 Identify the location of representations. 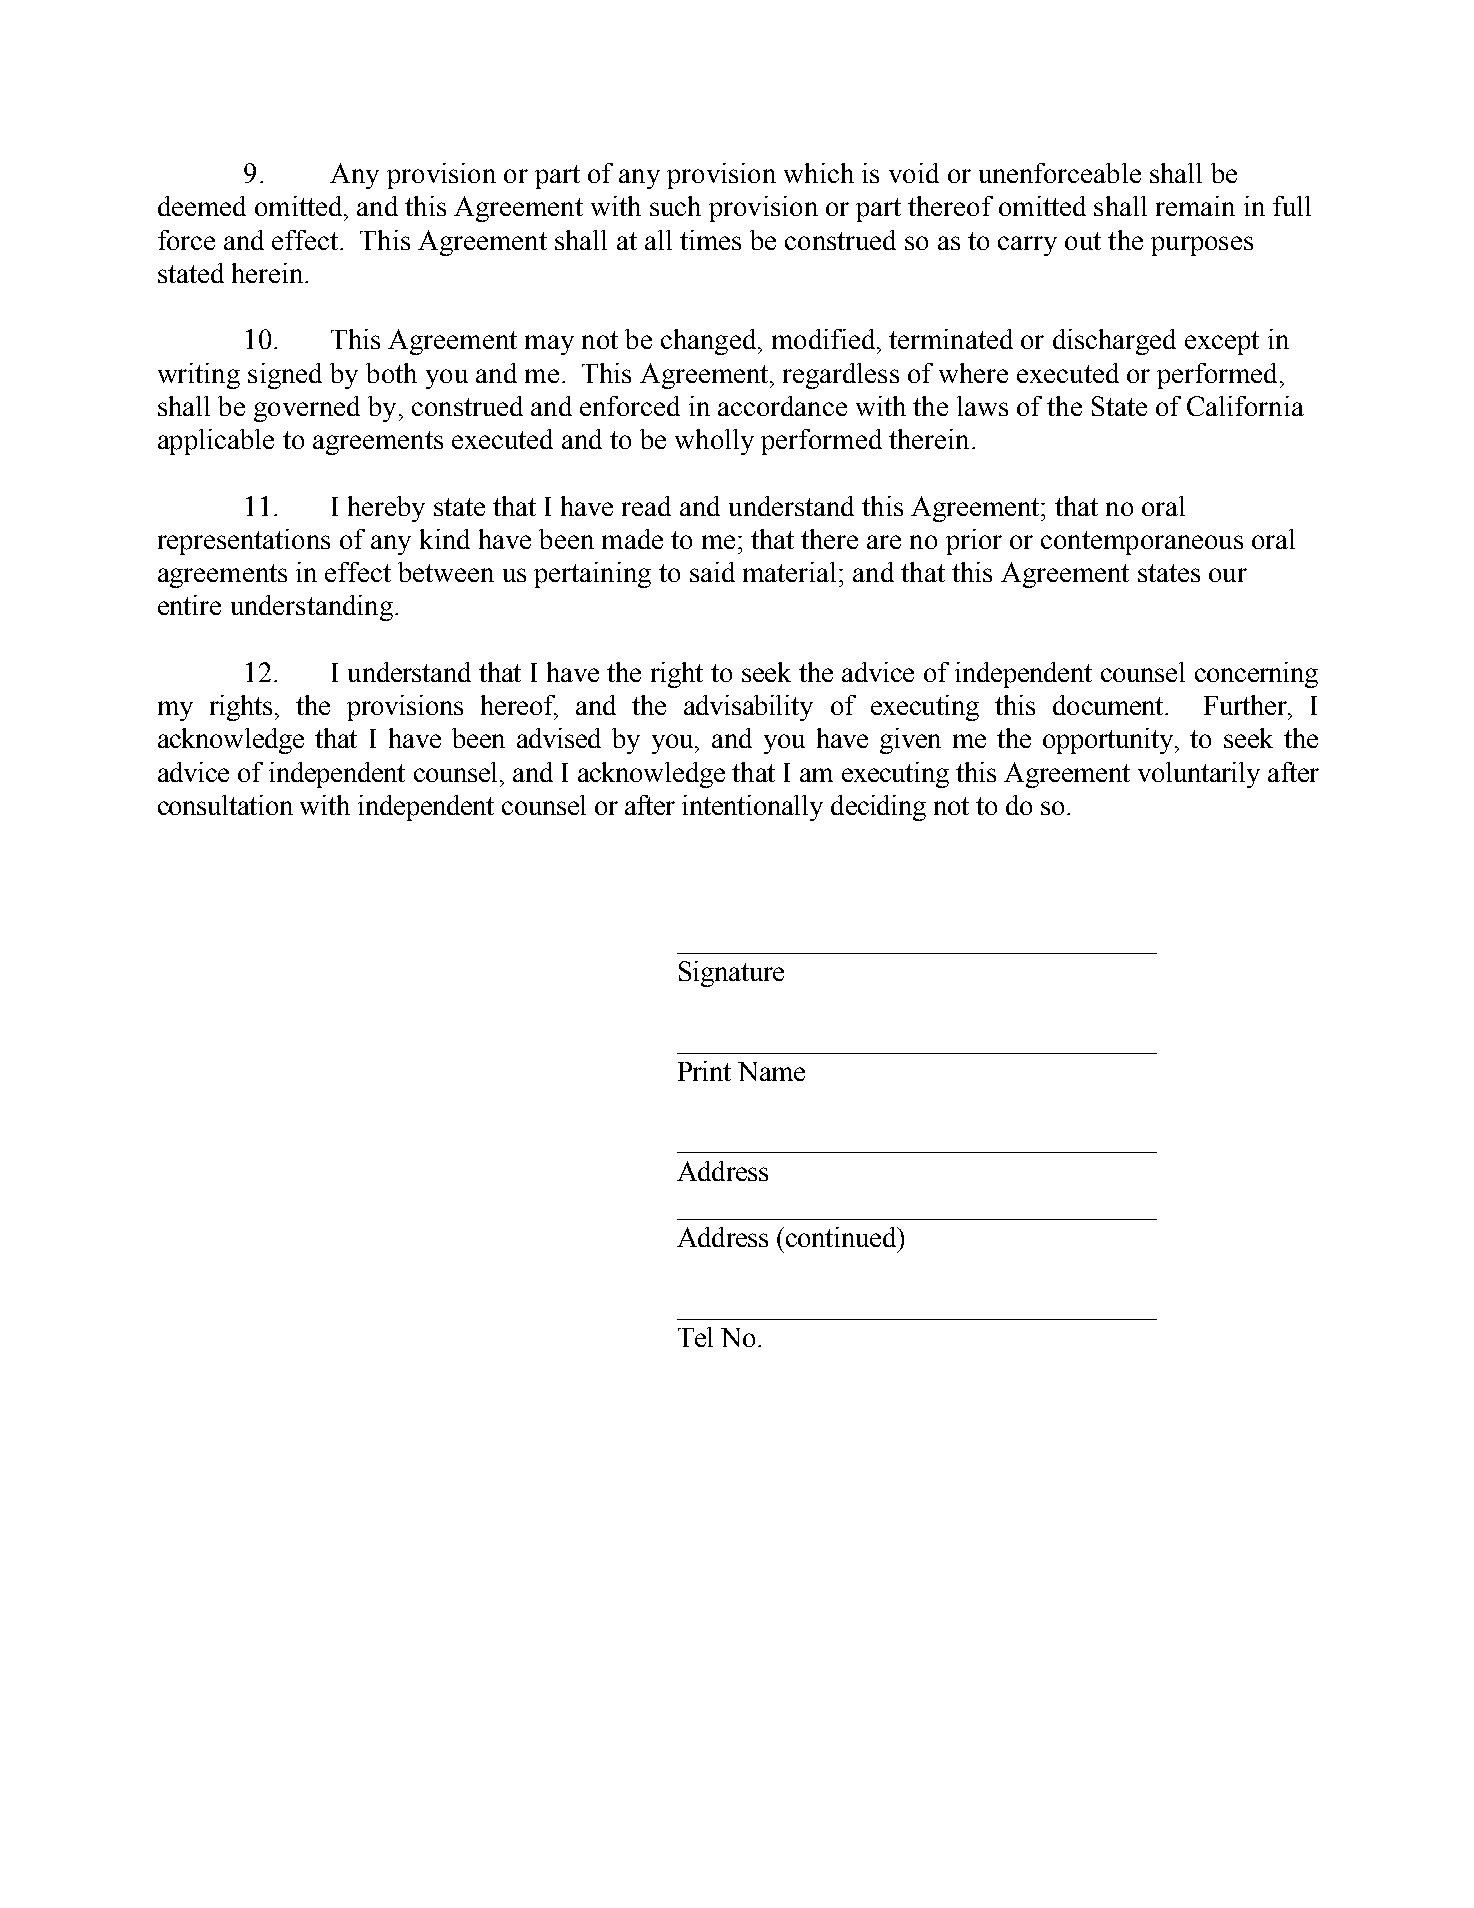
(244, 542).
